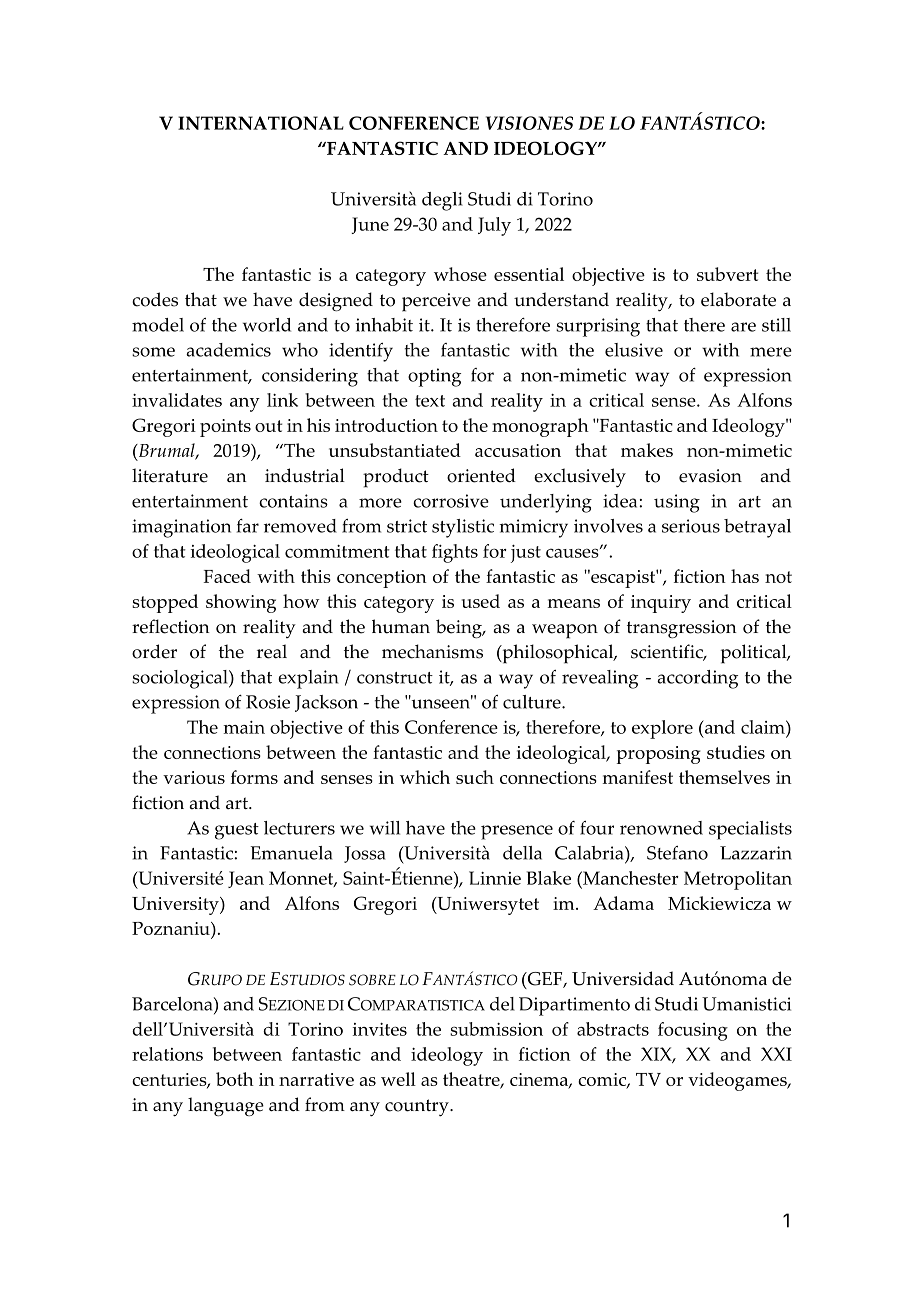 The width and height of the page is (924, 1308). What do you see at coordinates (533, 702) in the page?
I see `culture` at bounding box center [533, 702].
